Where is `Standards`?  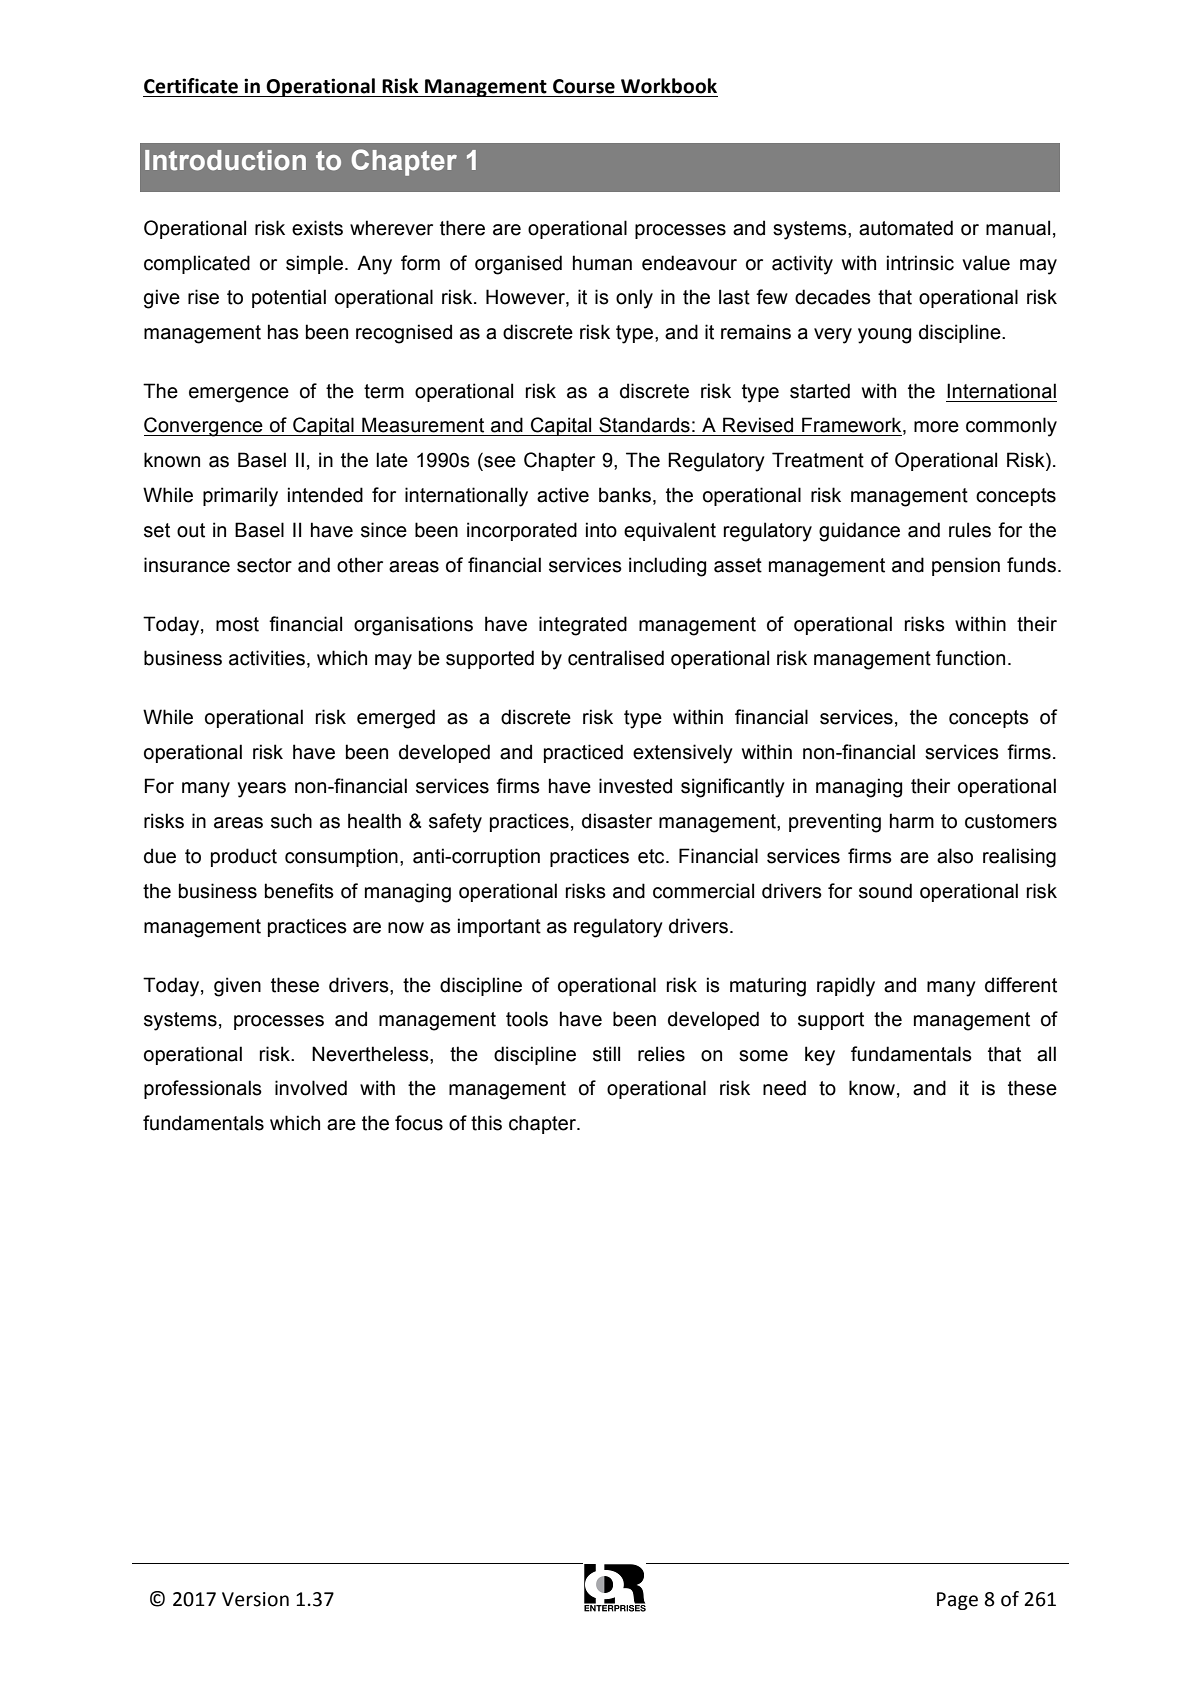
Standards is located at coordinates (644, 425).
